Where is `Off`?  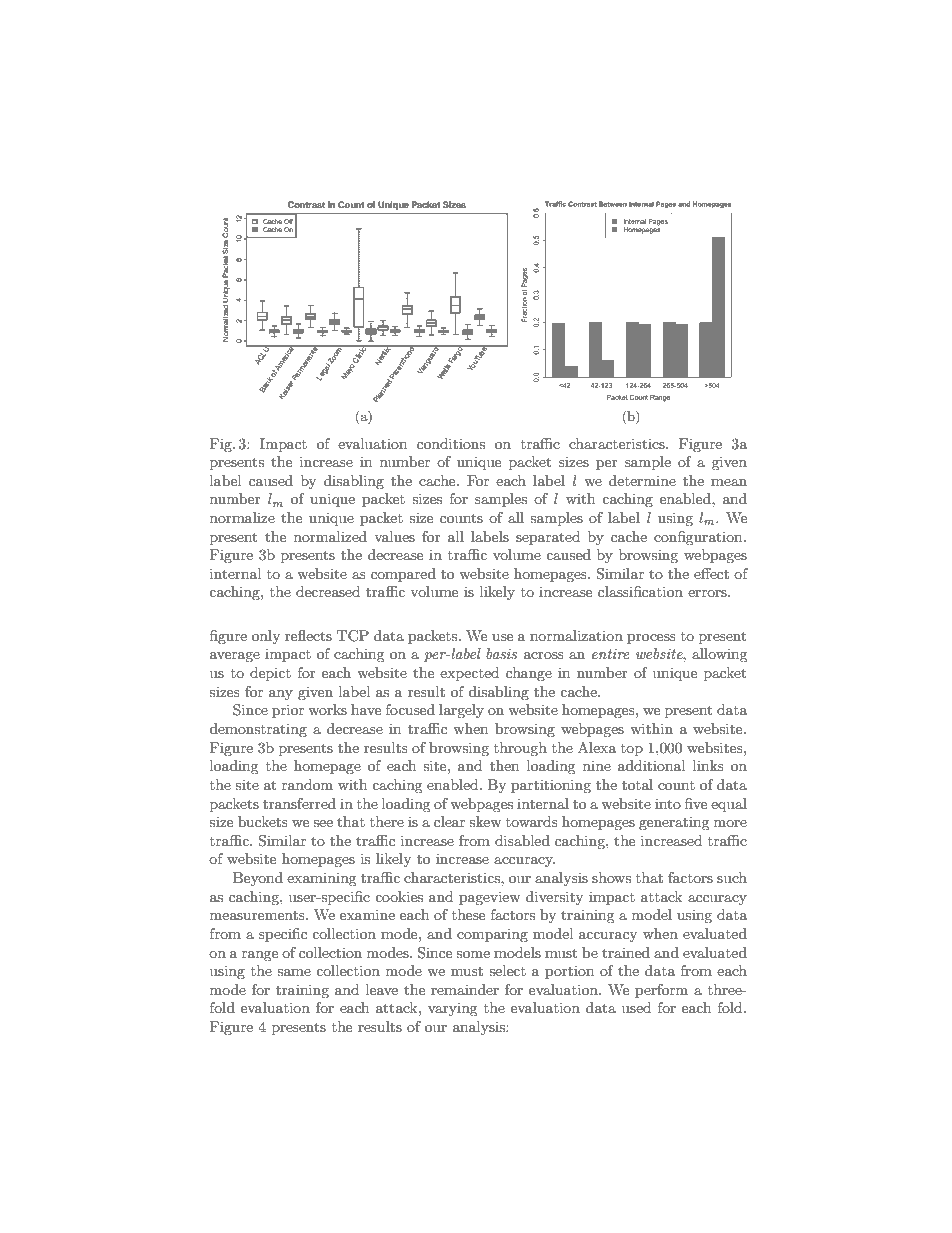 Off is located at coordinates (288, 221).
